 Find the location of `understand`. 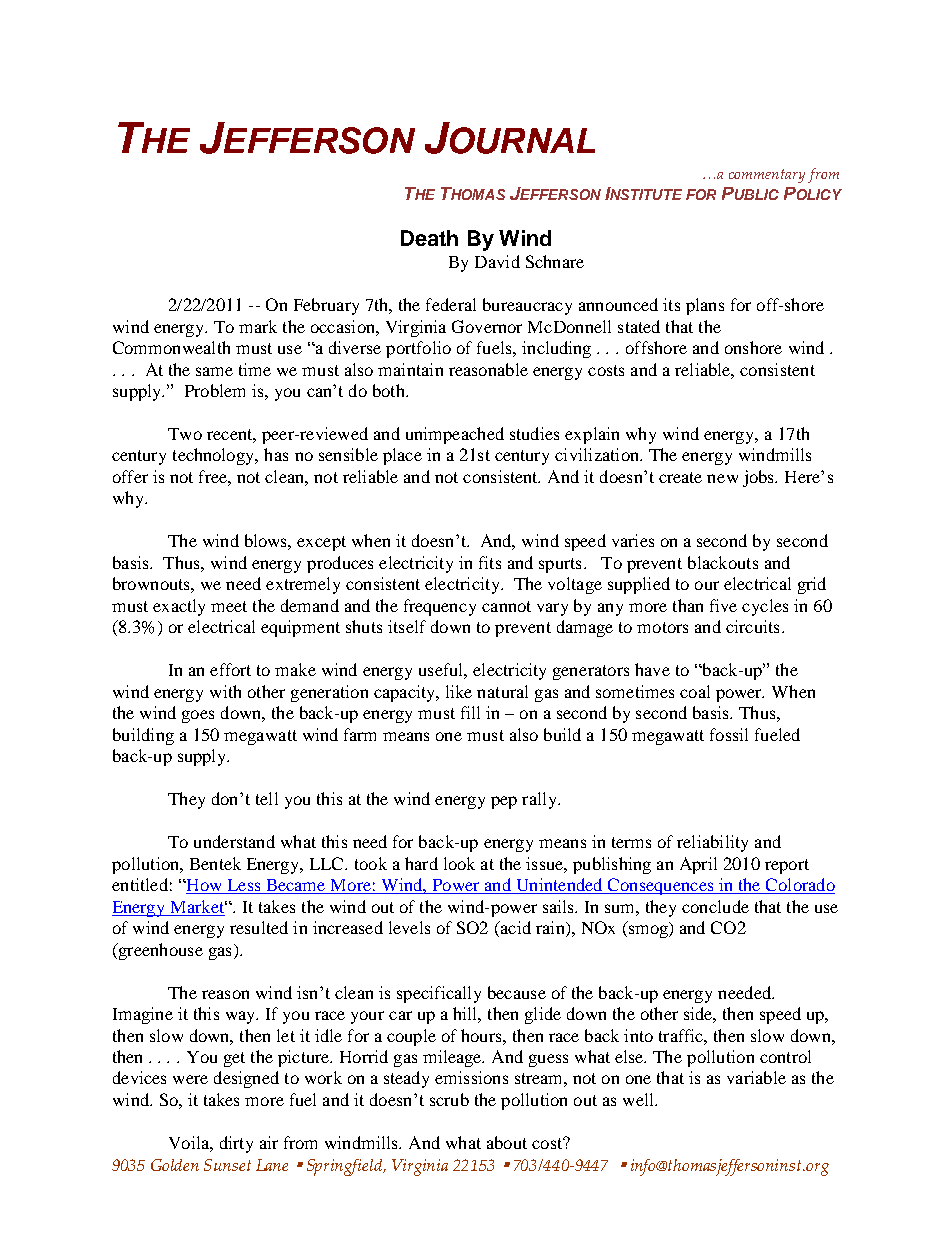

understand is located at coordinates (234, 841).
